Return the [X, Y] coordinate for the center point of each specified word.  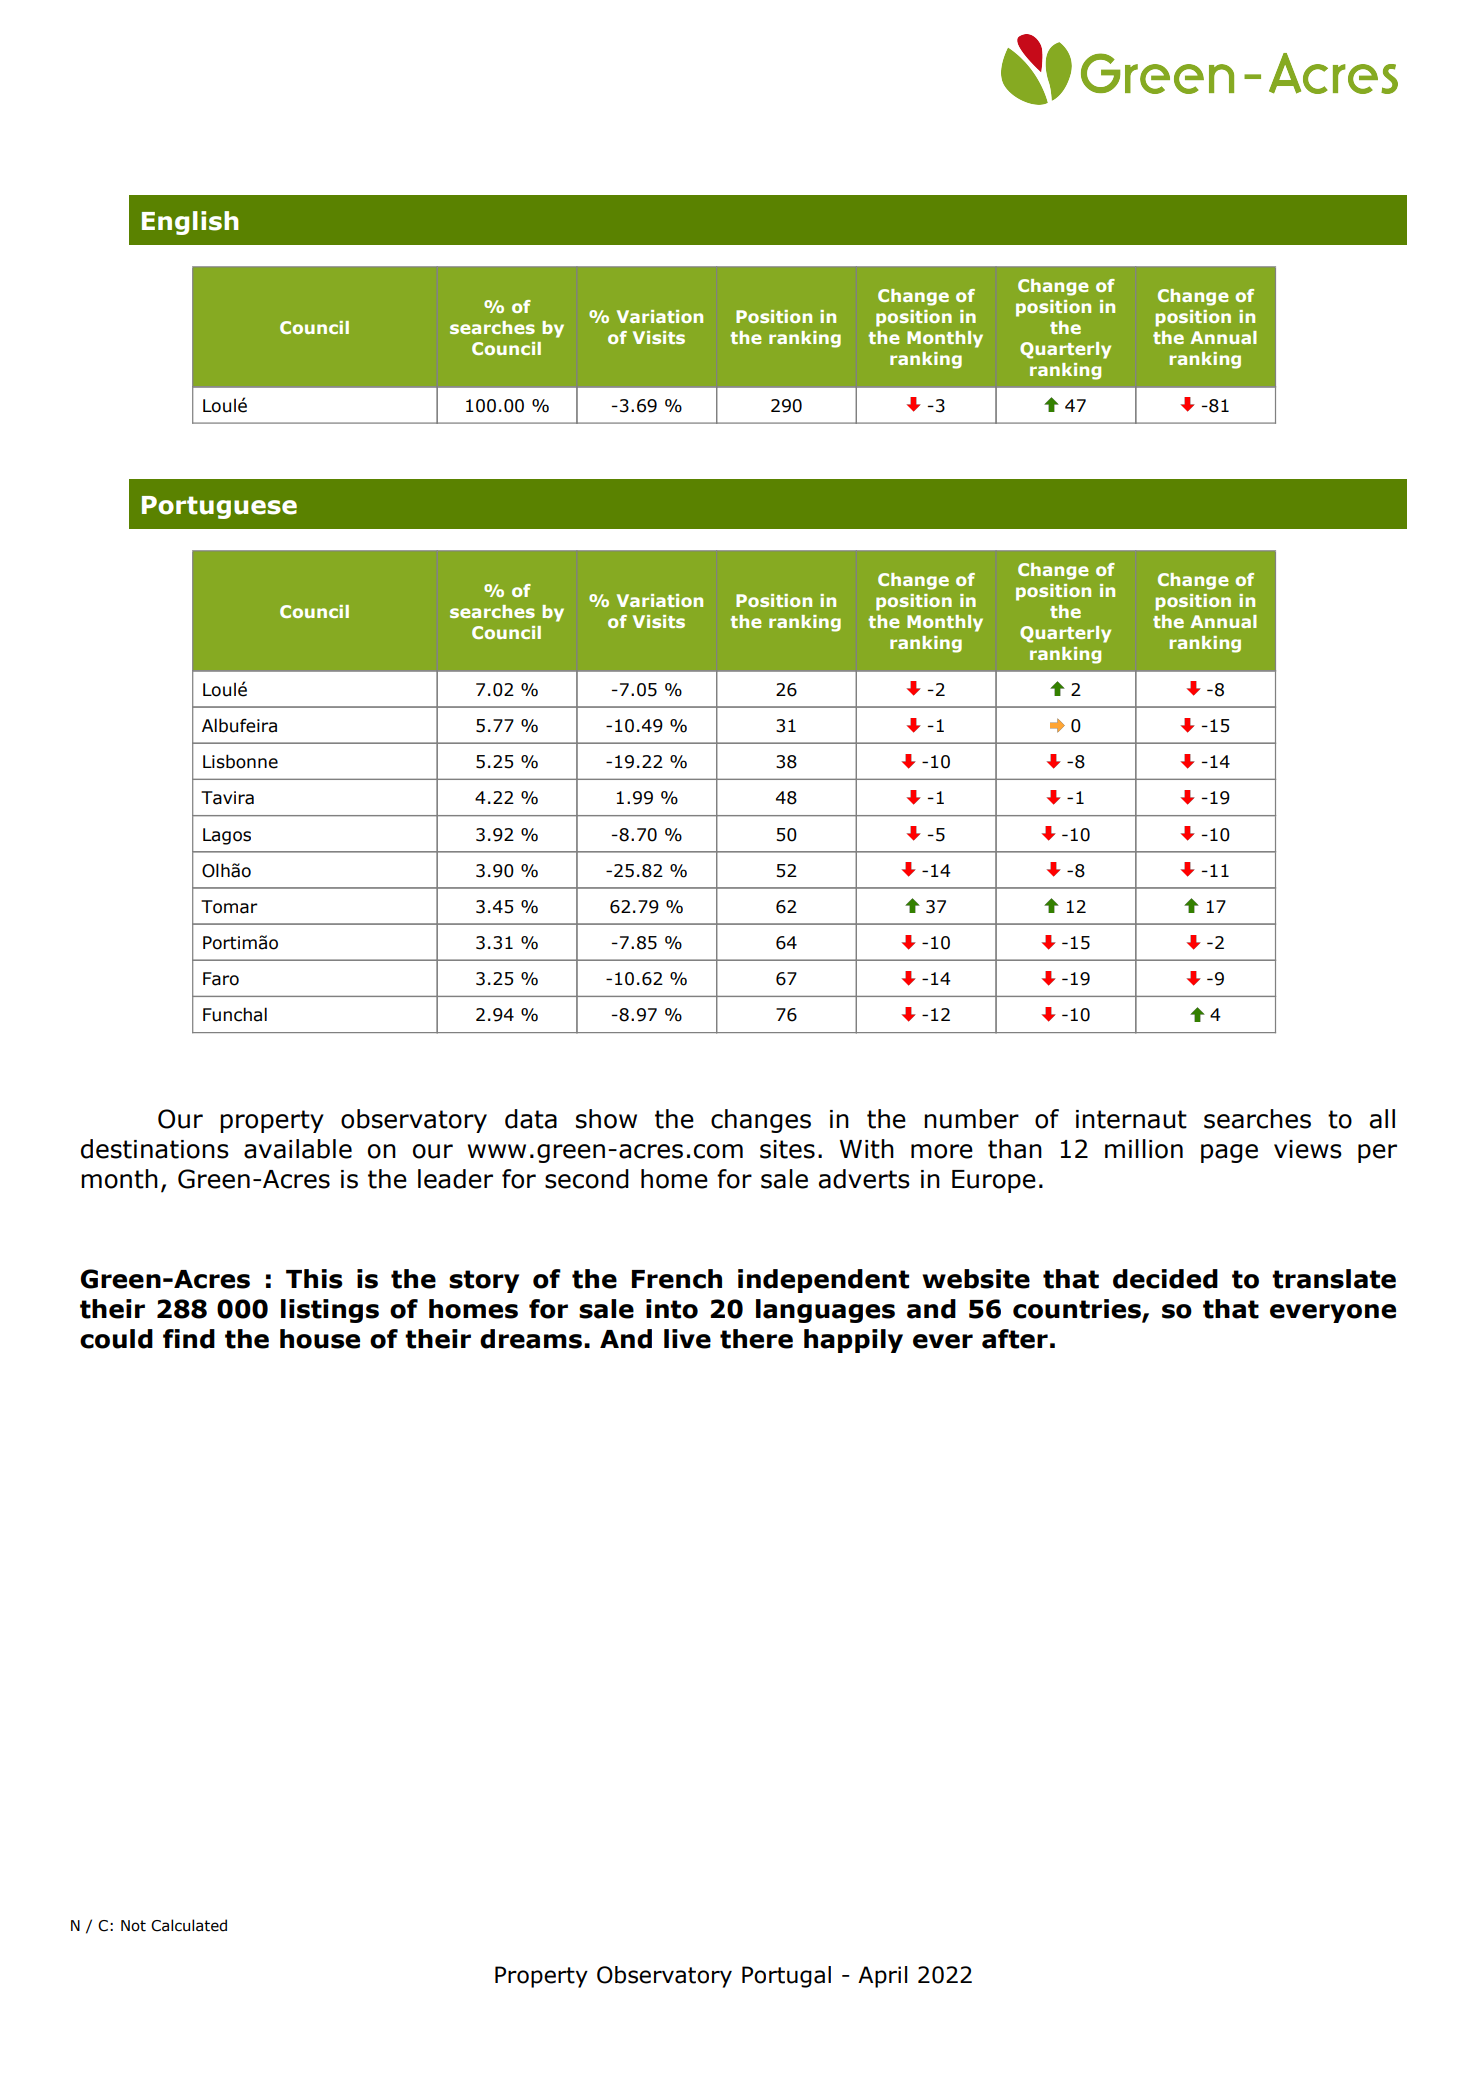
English [190, 223]
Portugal [786, 1977]
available [298, 1149]
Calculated [189, 1925]
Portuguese [219, 507]
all [1382, 1119]
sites [787, 1149]
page [1229, 1153]
